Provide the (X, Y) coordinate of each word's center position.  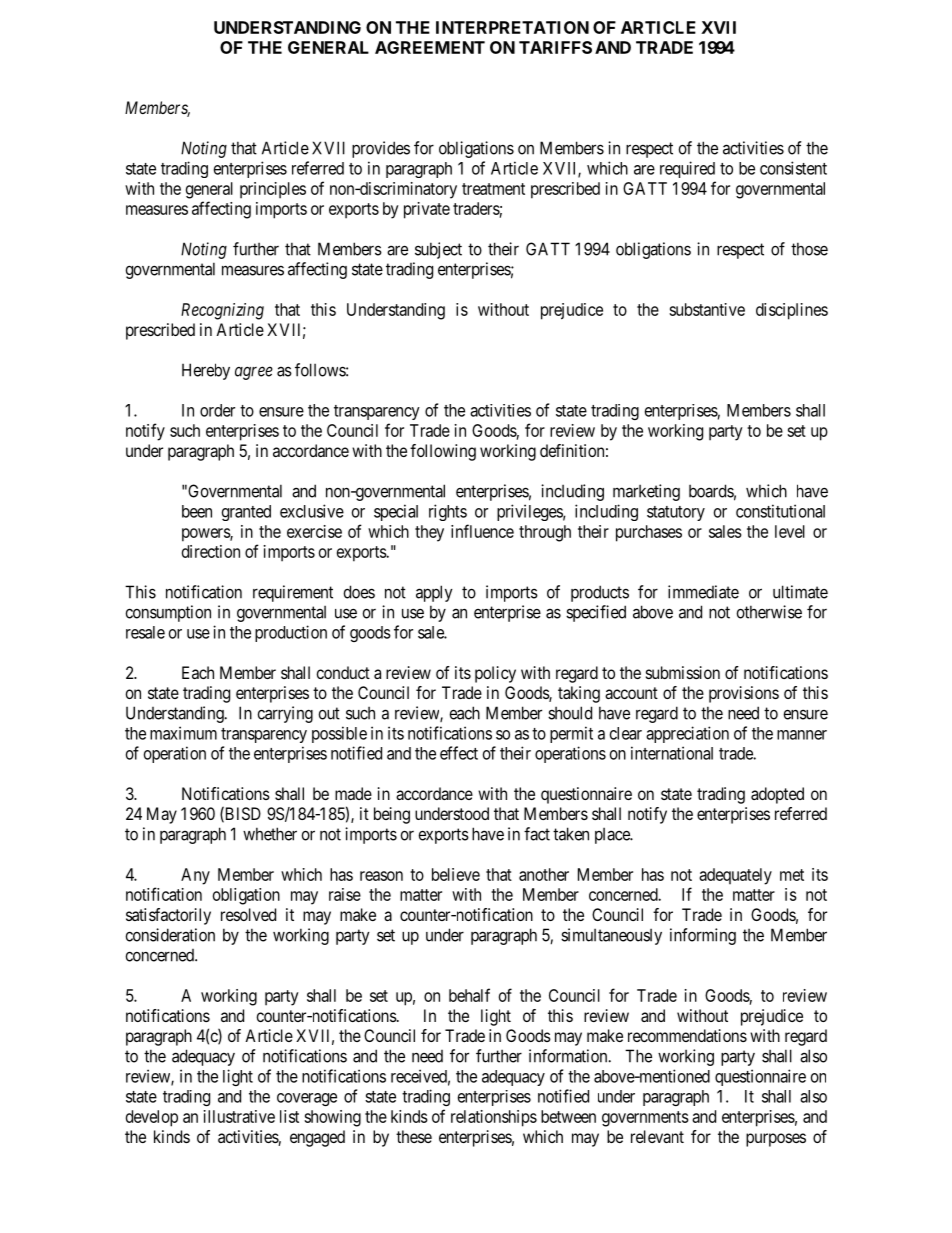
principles (273, 190)
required (687, 169)
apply (434, 593)
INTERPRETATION (512, 27)
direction (211, 551)
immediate (703, 592)
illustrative (239, 1116)
